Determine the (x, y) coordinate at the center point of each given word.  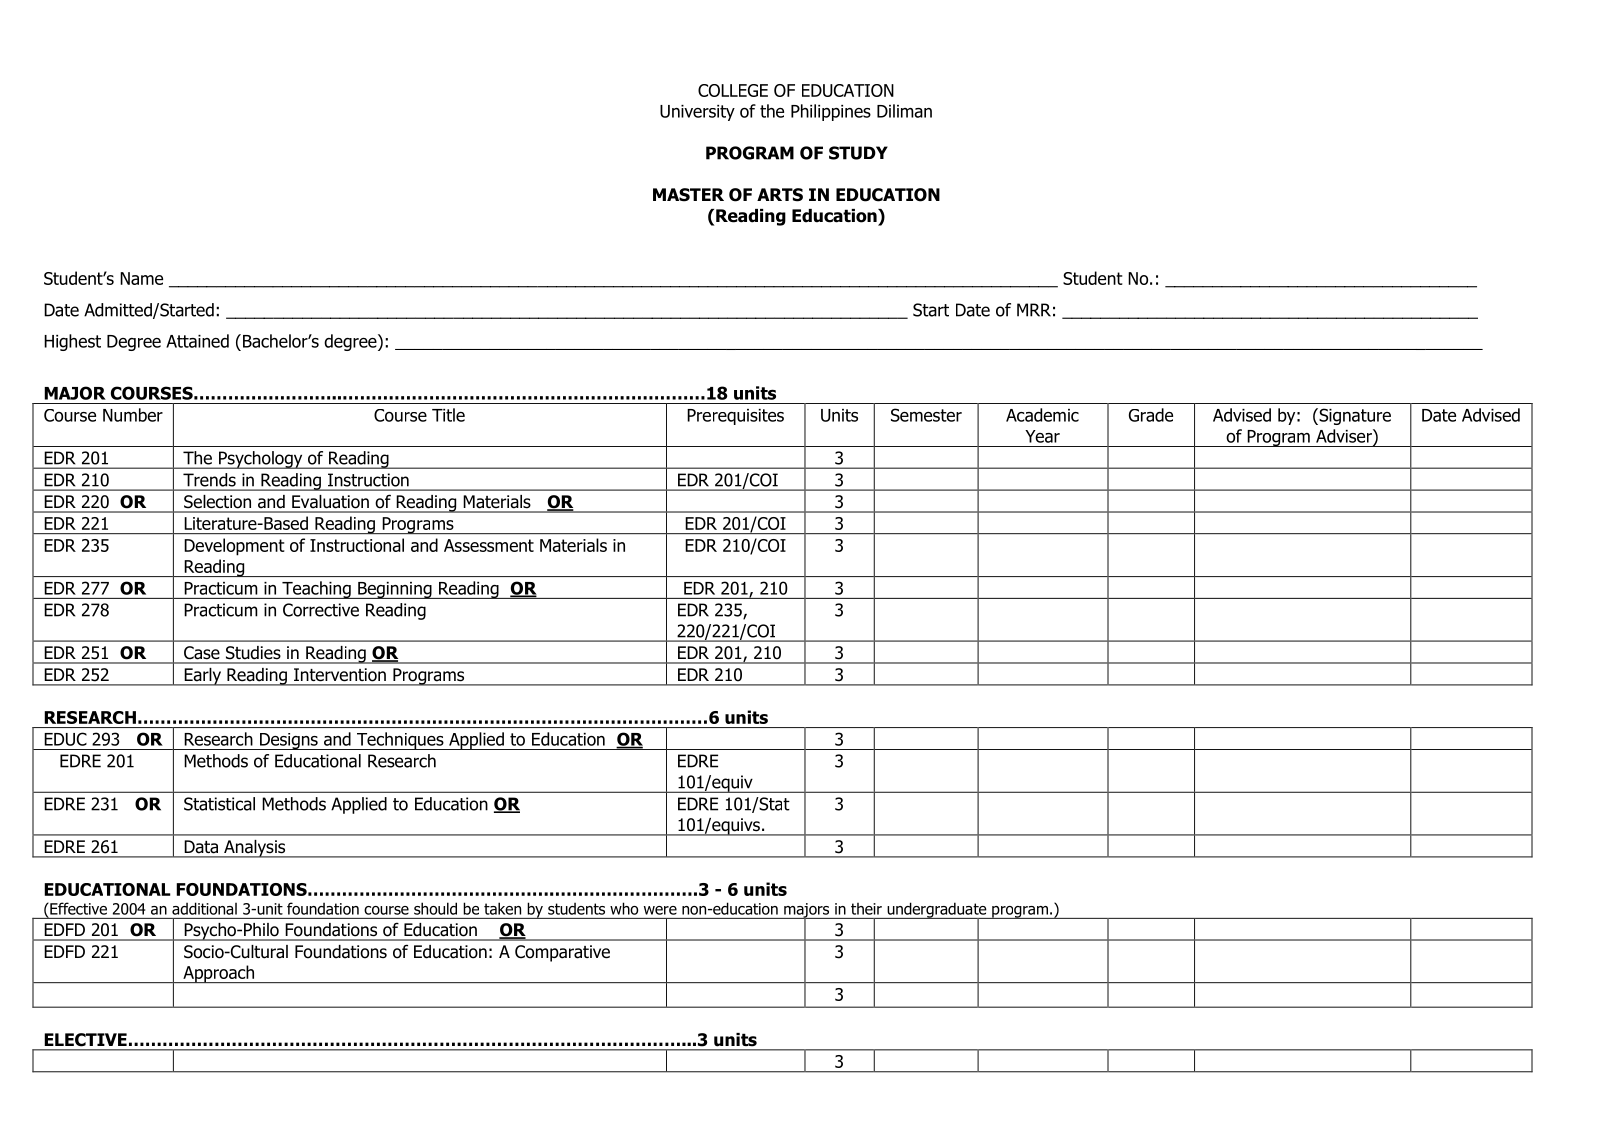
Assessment (489, 545)
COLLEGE (733, 90)
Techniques (400, 741)
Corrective (321, 610)
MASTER (688, 195)
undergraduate (937, 911)
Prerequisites (735, 417)
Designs (288, 741)
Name (141, 278)
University (697, 113)
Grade (1151, 415)
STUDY (858, 153)
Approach (219, 974)
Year (1042, 436)
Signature (1354, 416)
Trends (209, 480)
